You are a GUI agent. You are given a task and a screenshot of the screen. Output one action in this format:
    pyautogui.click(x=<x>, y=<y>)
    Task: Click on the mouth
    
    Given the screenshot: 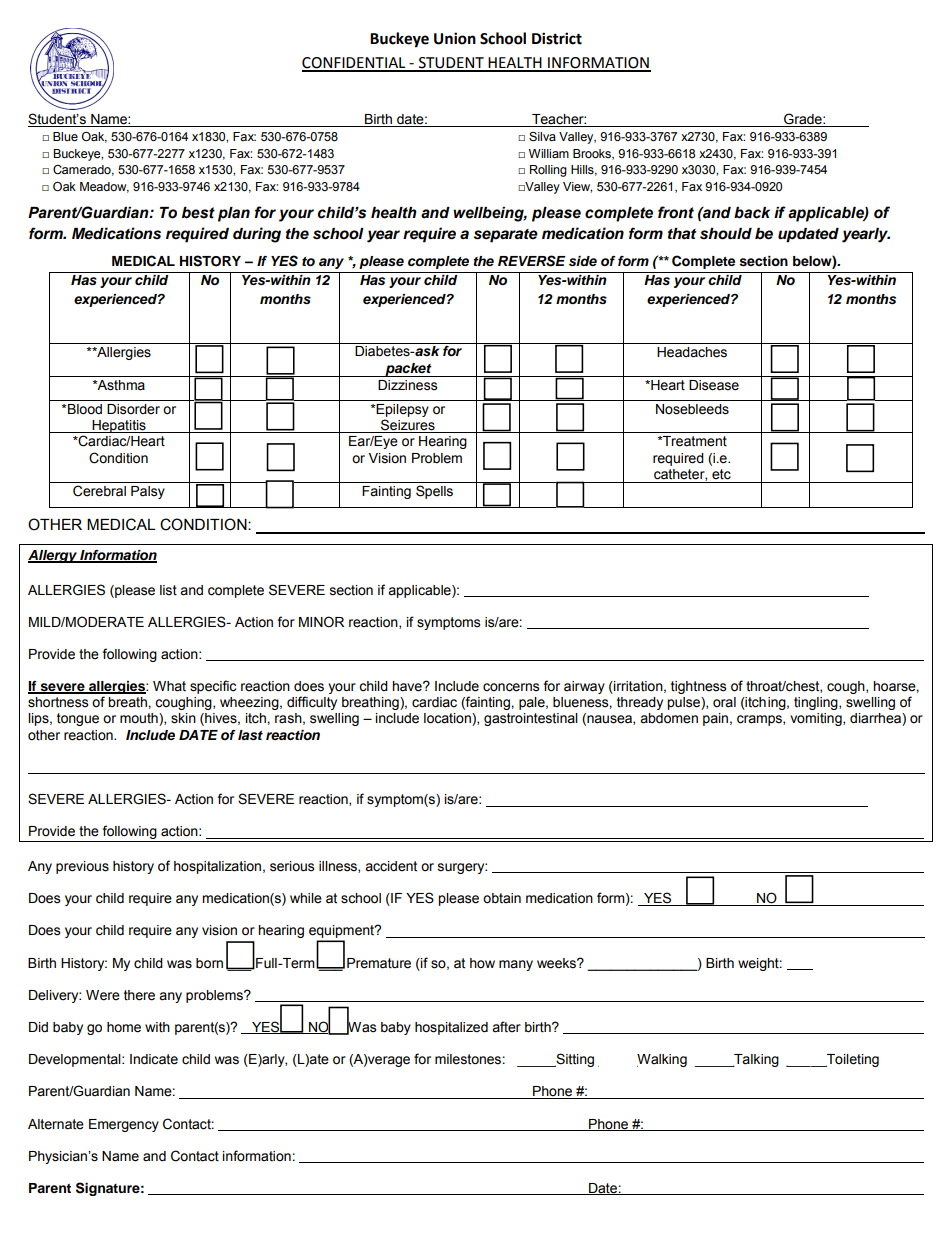 What is the action you would take?
    pyautogui.click(x=140, y=719)
